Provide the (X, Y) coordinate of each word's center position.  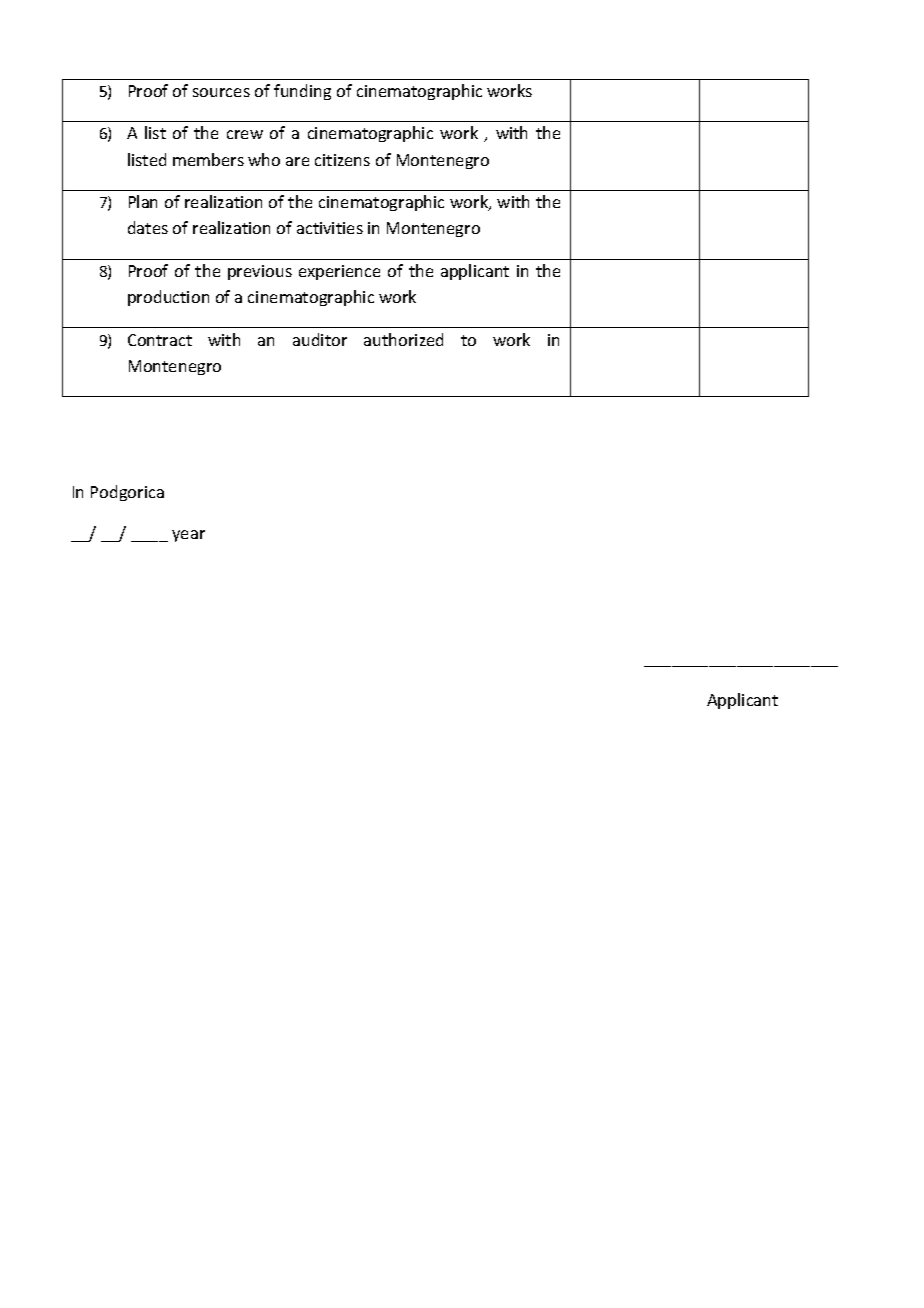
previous (260, 272)
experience (339, 272)
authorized (403, 339)
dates (148, 227)
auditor (320, 339)
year (188, 536)
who (264, 159)
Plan (143, 201)
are (297, 161)
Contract (160, 340)
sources (221, 92)
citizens (342, 160)
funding (302, 92)
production (168, 298)
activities (330, 228)
